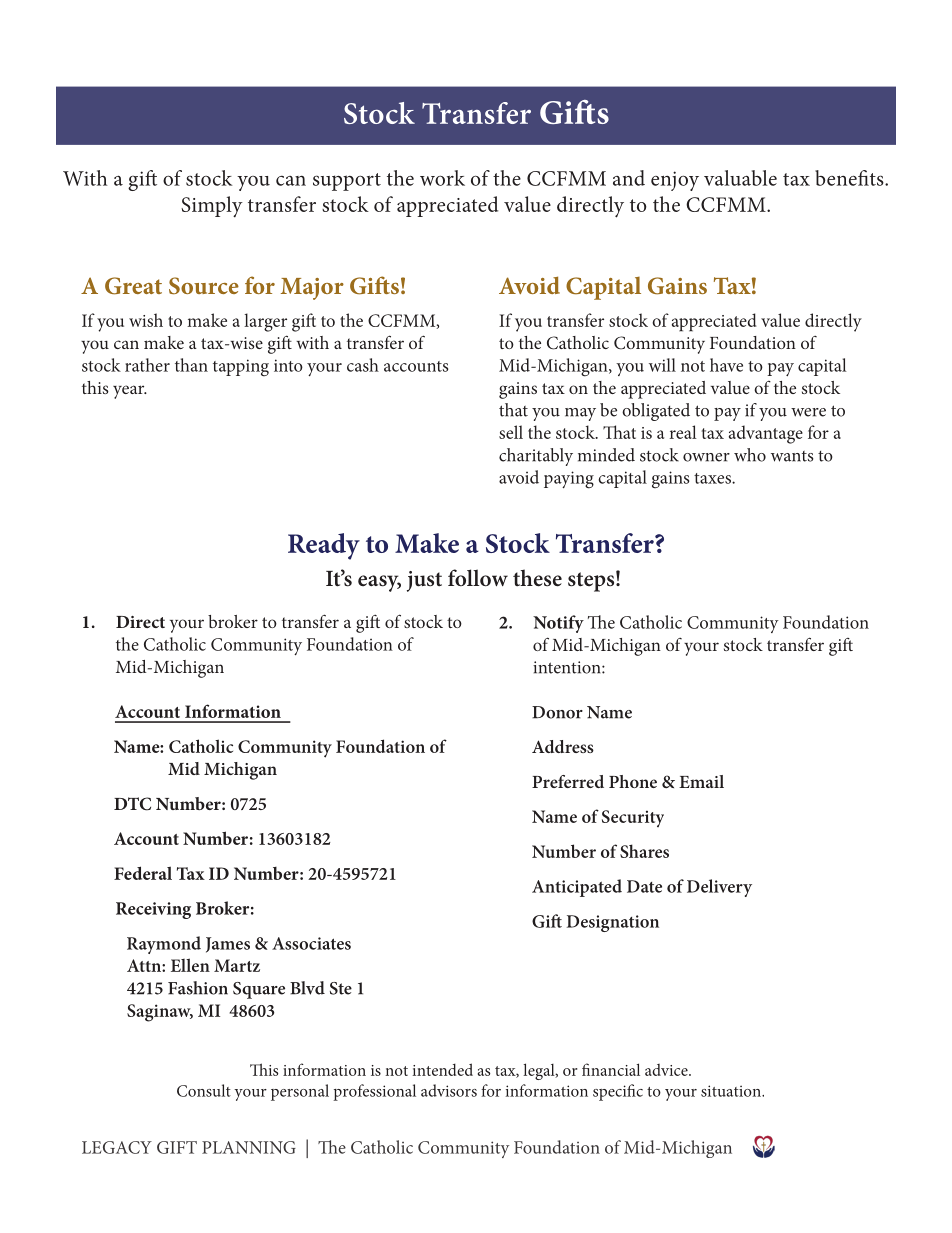 This page has height=1233, width=952. What do you see at coordinates (324, 546) in the page?
I see `Ready` at bounding box center [324, 546].
